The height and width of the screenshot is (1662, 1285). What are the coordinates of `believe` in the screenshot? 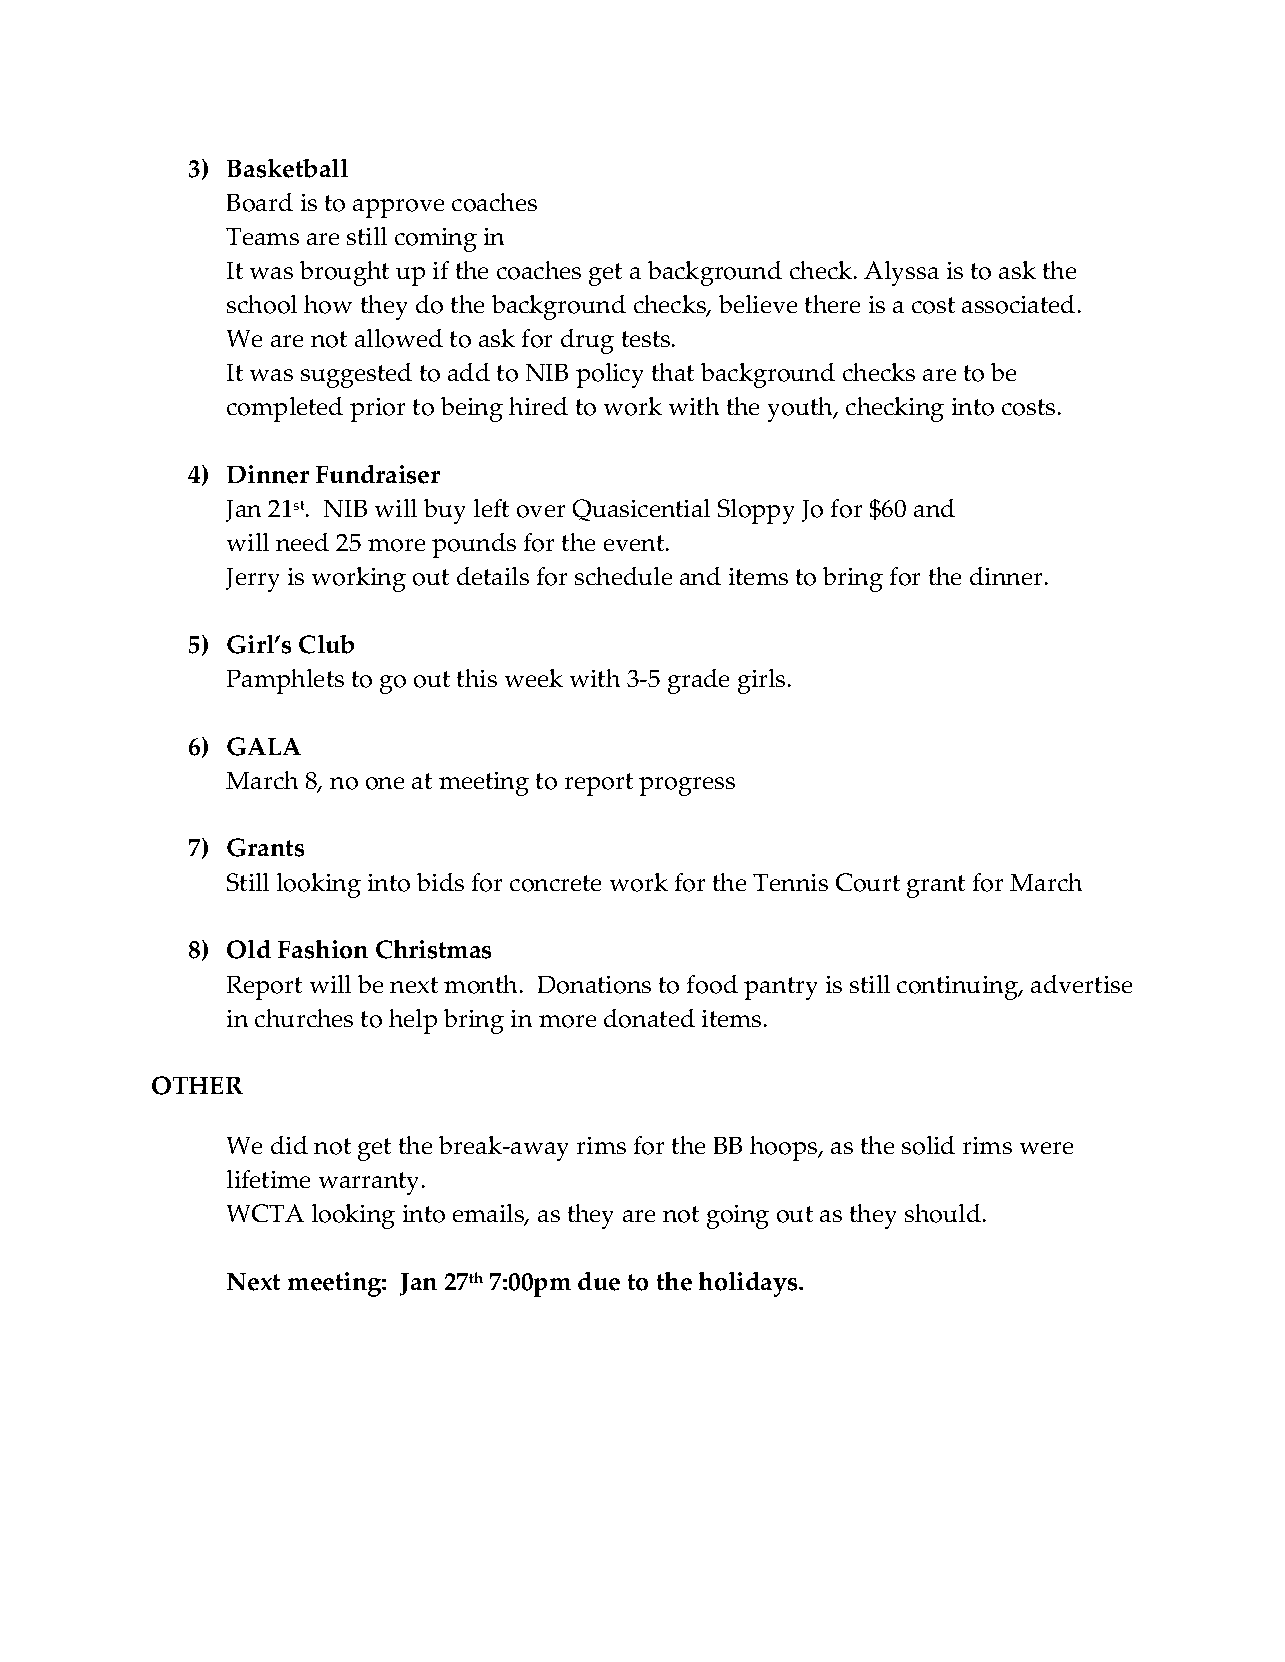 It's located at (758, 304).
